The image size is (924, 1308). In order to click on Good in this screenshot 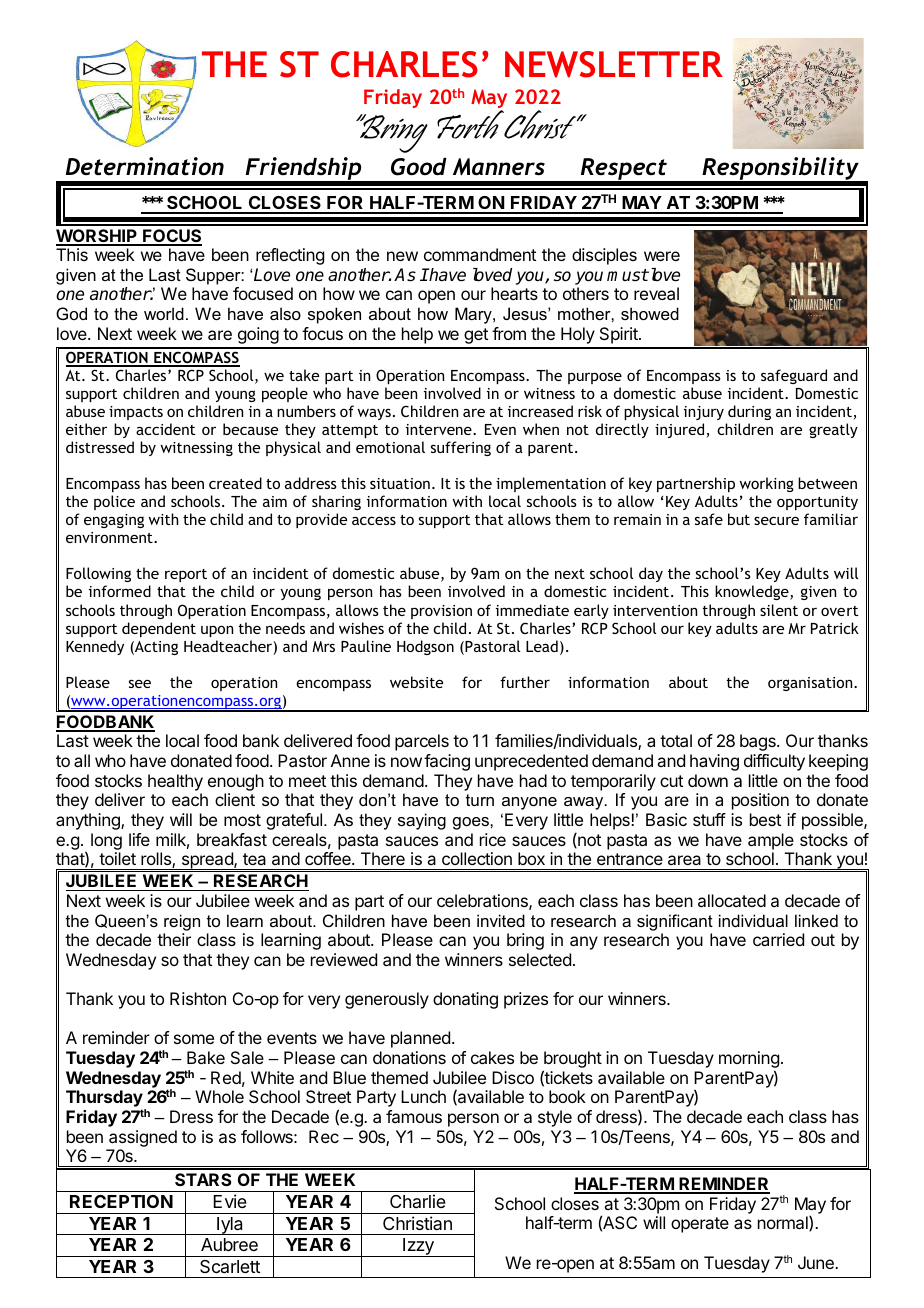, I will do `click(419, 167)`.
